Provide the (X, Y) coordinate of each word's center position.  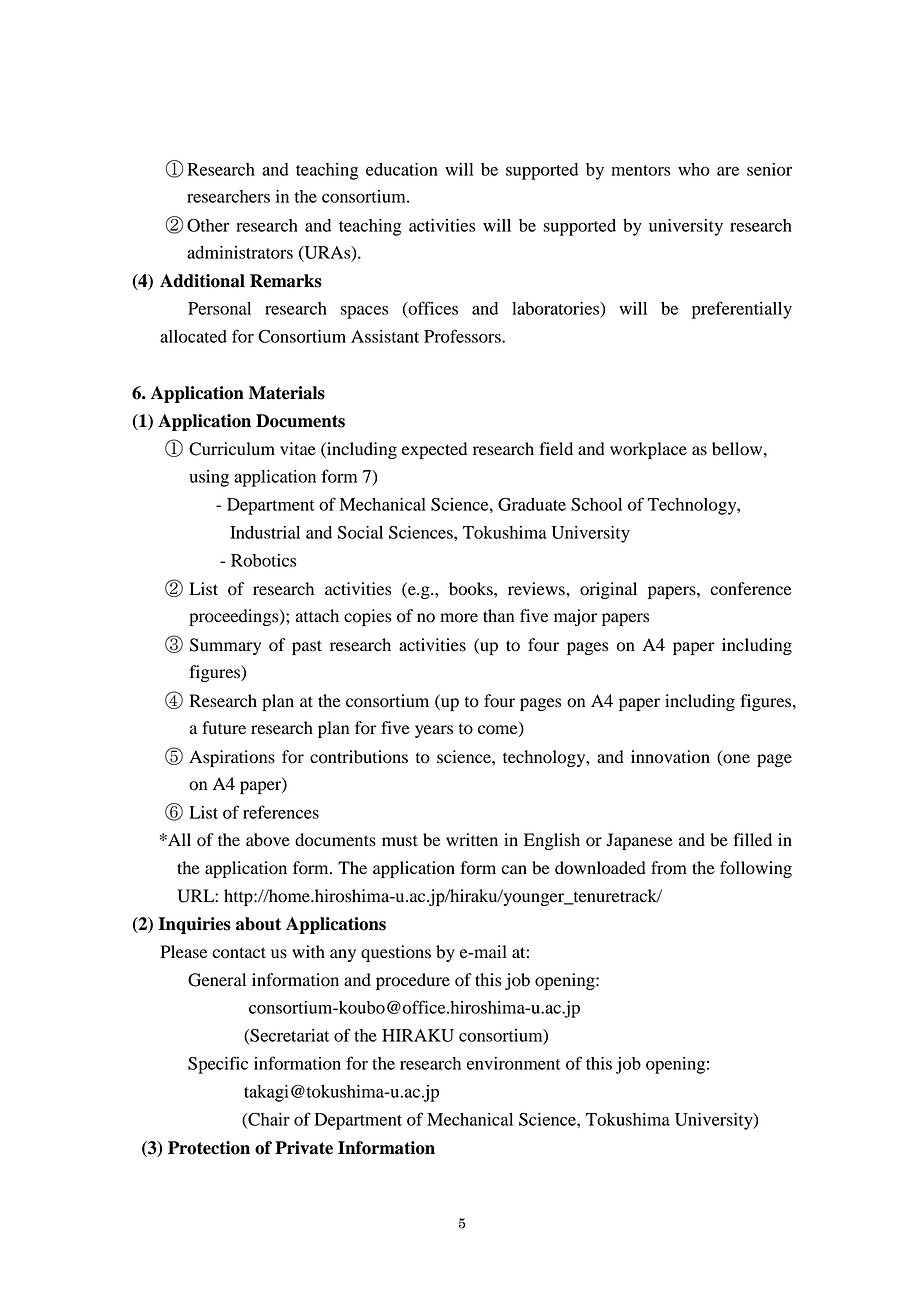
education (402, 169)
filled (752, 840)
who (694, 169)
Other (208, 225)
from (669, 868)
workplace (648, 450)
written (472, 840)
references (281, 812)
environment (514, 1063)
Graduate (532, 504)
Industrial (265, 532)
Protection (209, 1148)
